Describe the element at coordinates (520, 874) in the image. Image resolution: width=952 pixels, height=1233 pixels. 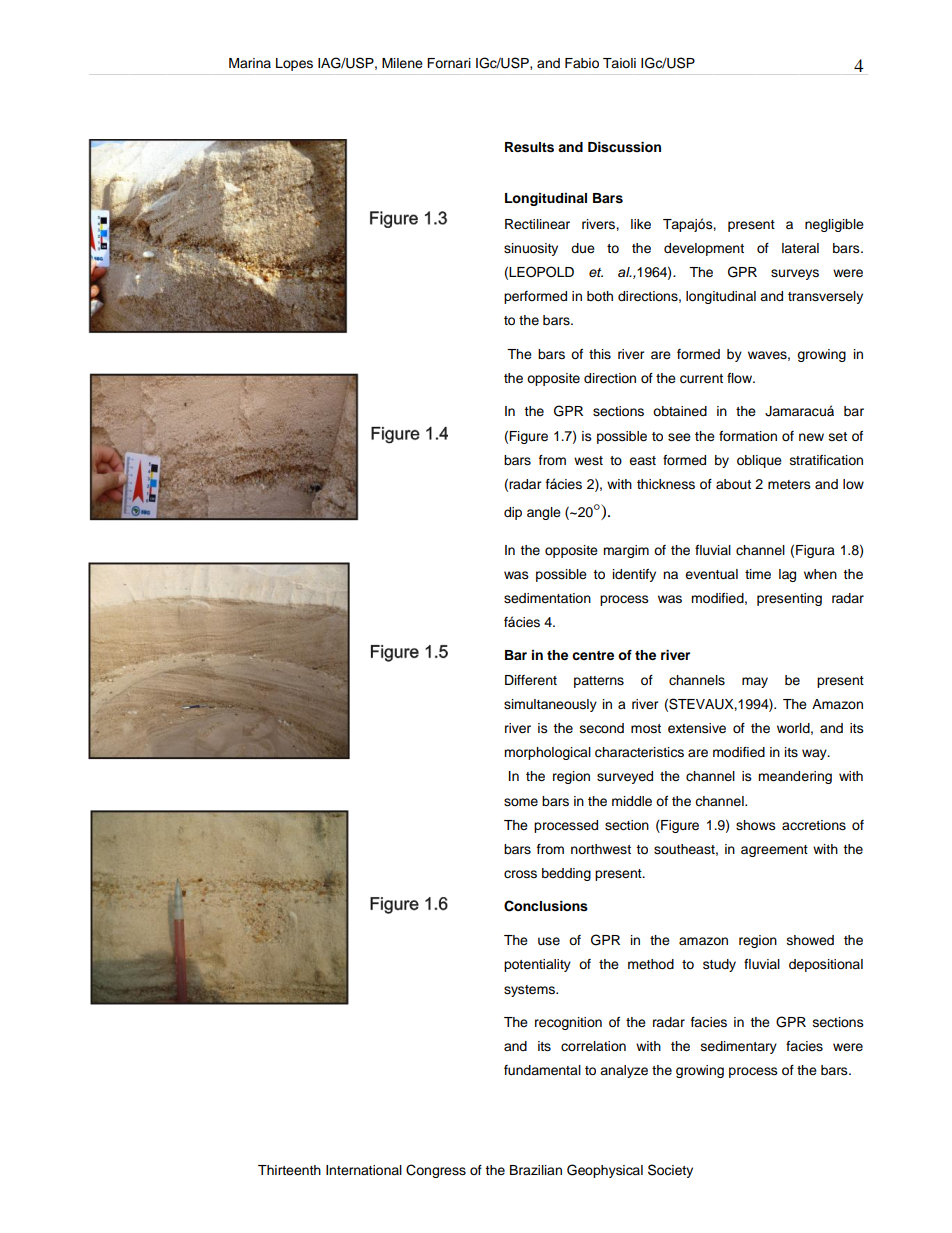
I see `cross` at that location.
